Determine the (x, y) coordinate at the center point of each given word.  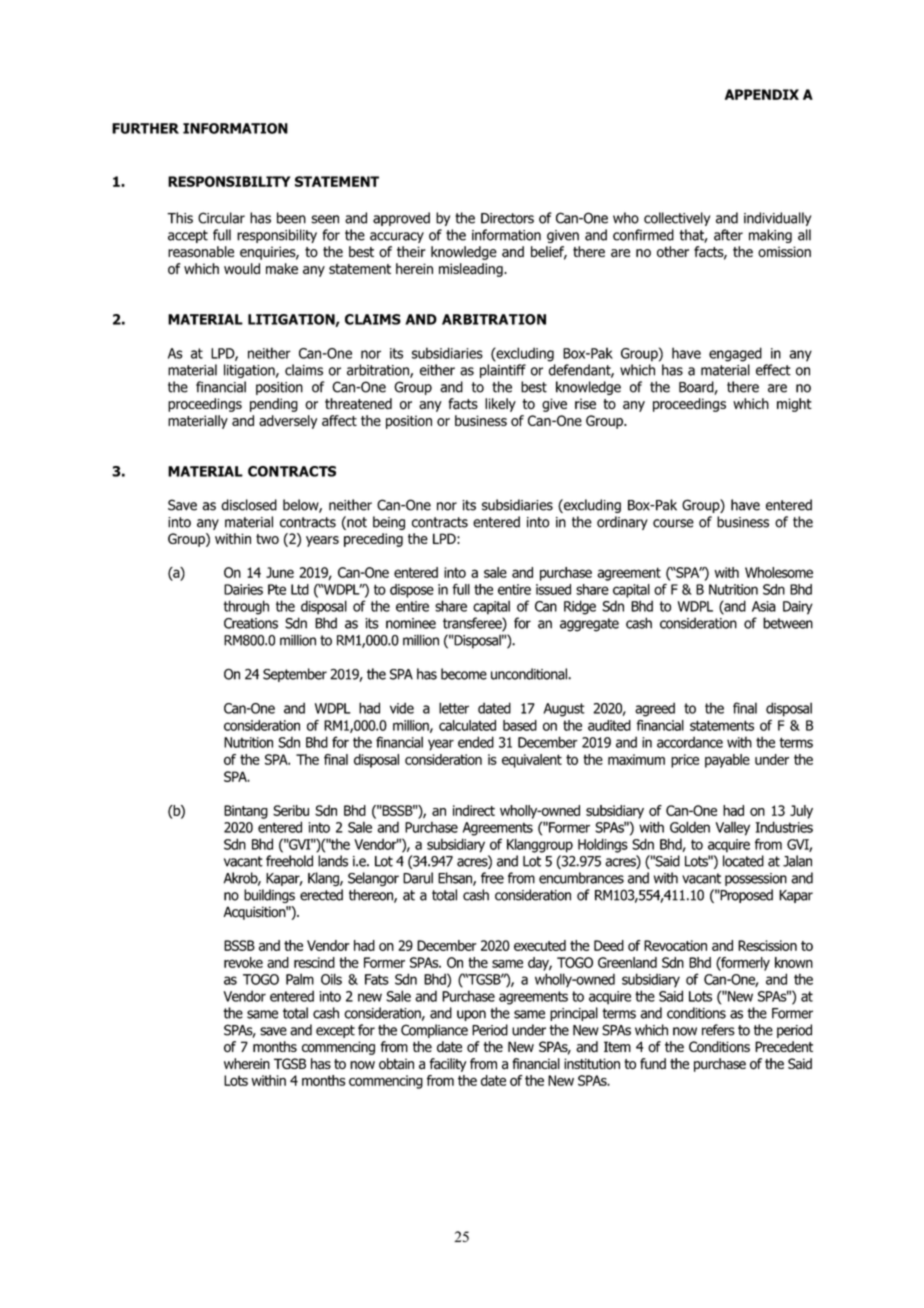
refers (718, 1030)
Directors (507, 218)
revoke (243, 962)
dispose (412, 591)
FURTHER (145, 128)
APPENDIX (762, 94)
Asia (764, 606)
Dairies (243, 589)
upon (471, 1015)
